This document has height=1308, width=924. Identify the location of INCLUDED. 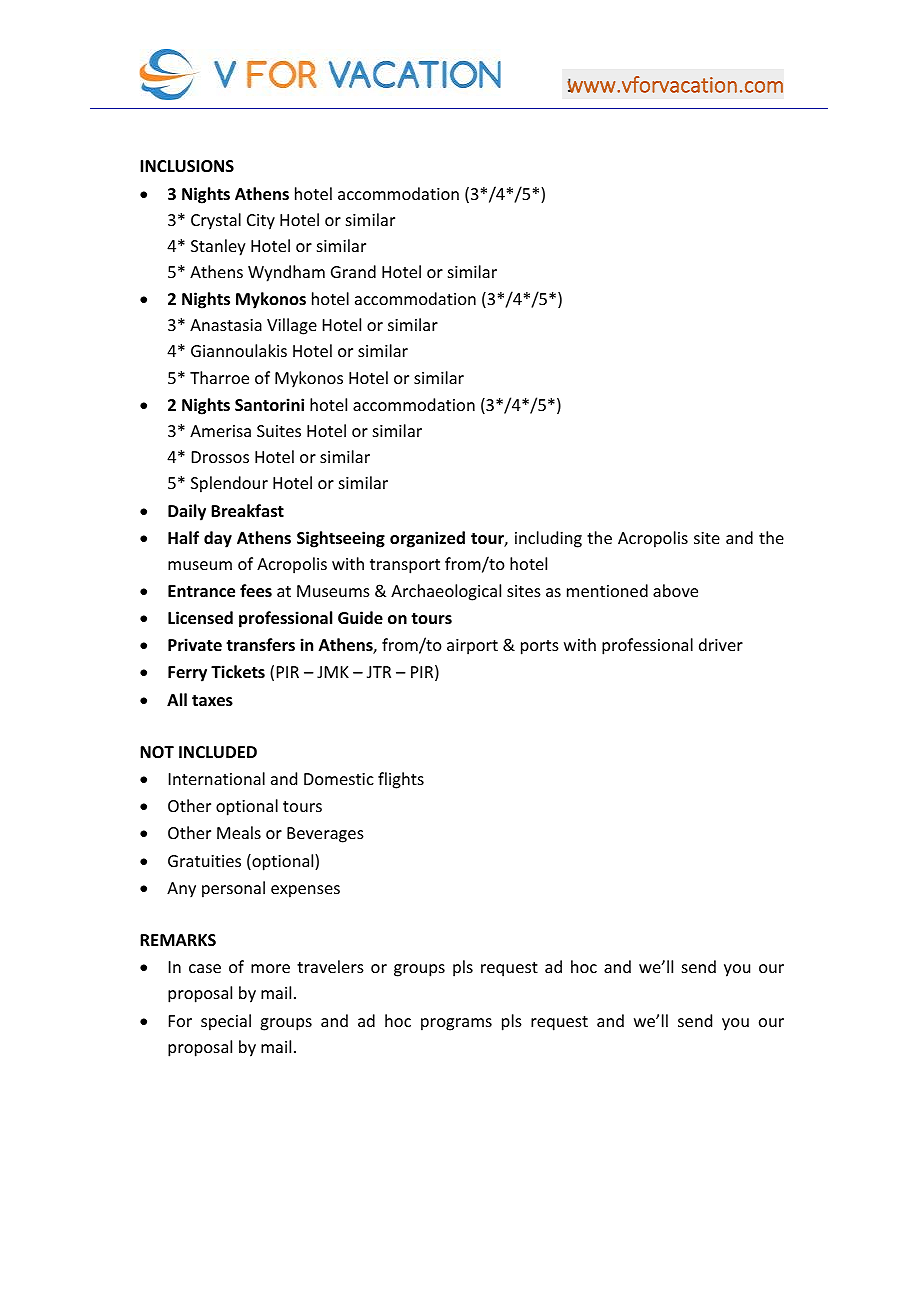
(218, 752).
